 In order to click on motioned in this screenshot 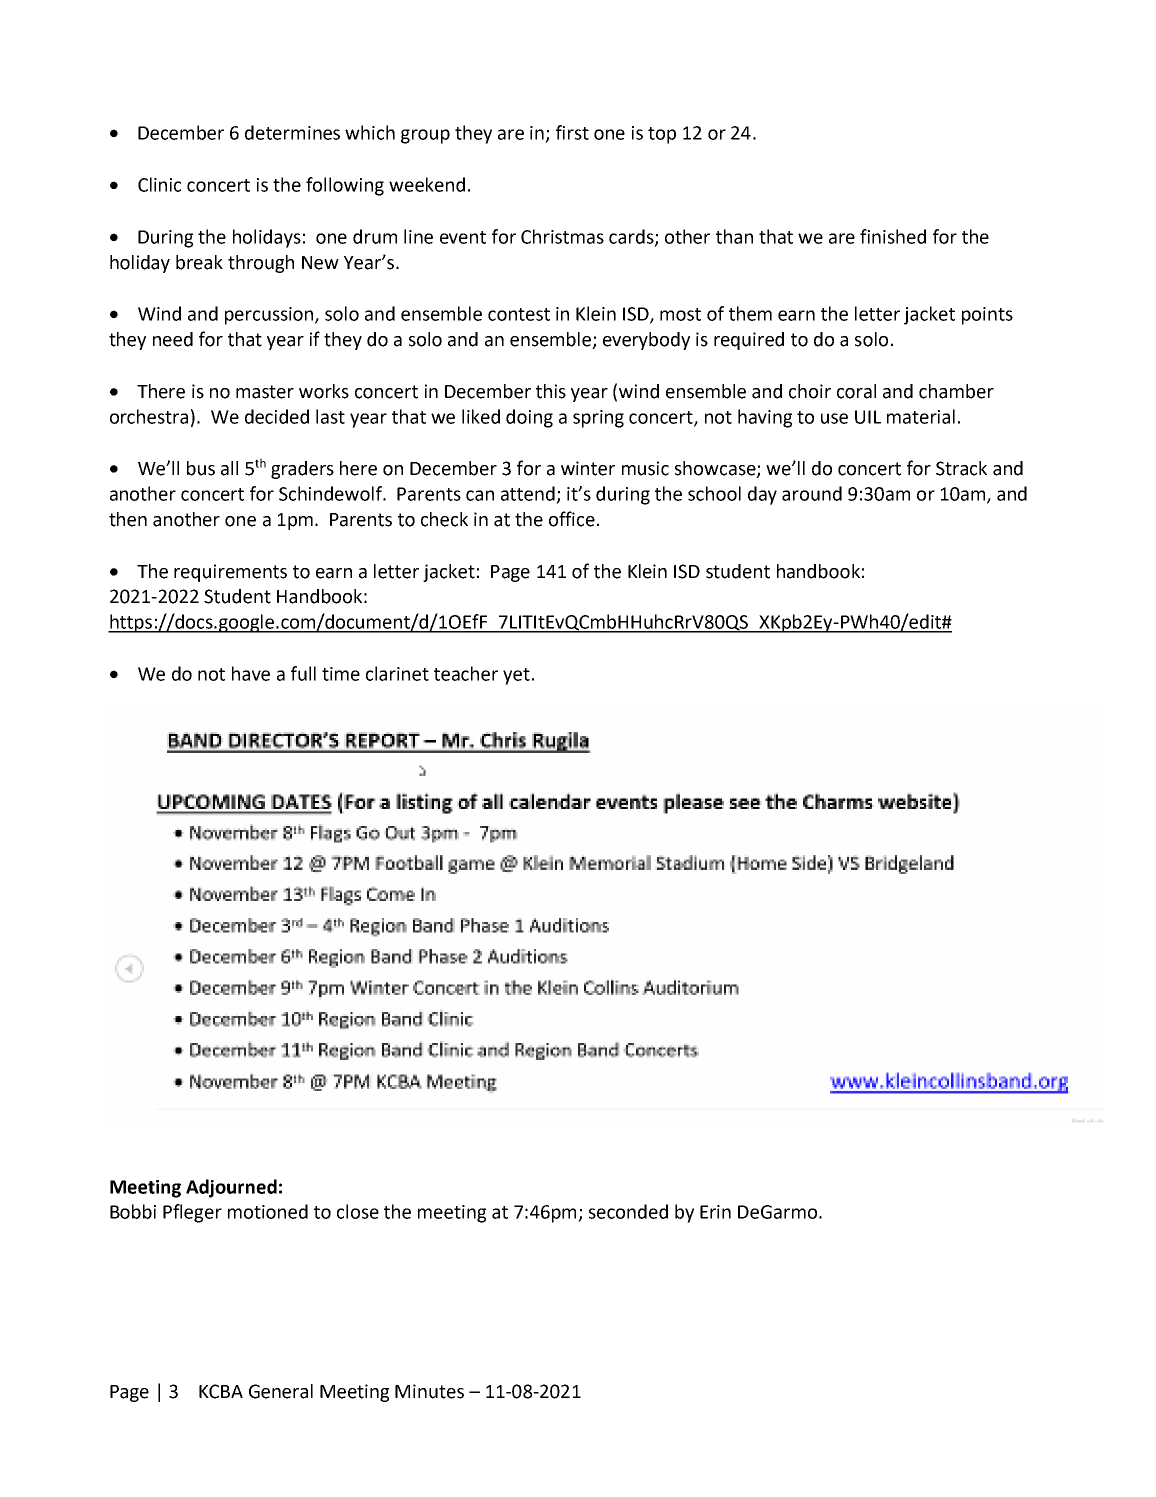, I will do `click(268, 1211)`.
